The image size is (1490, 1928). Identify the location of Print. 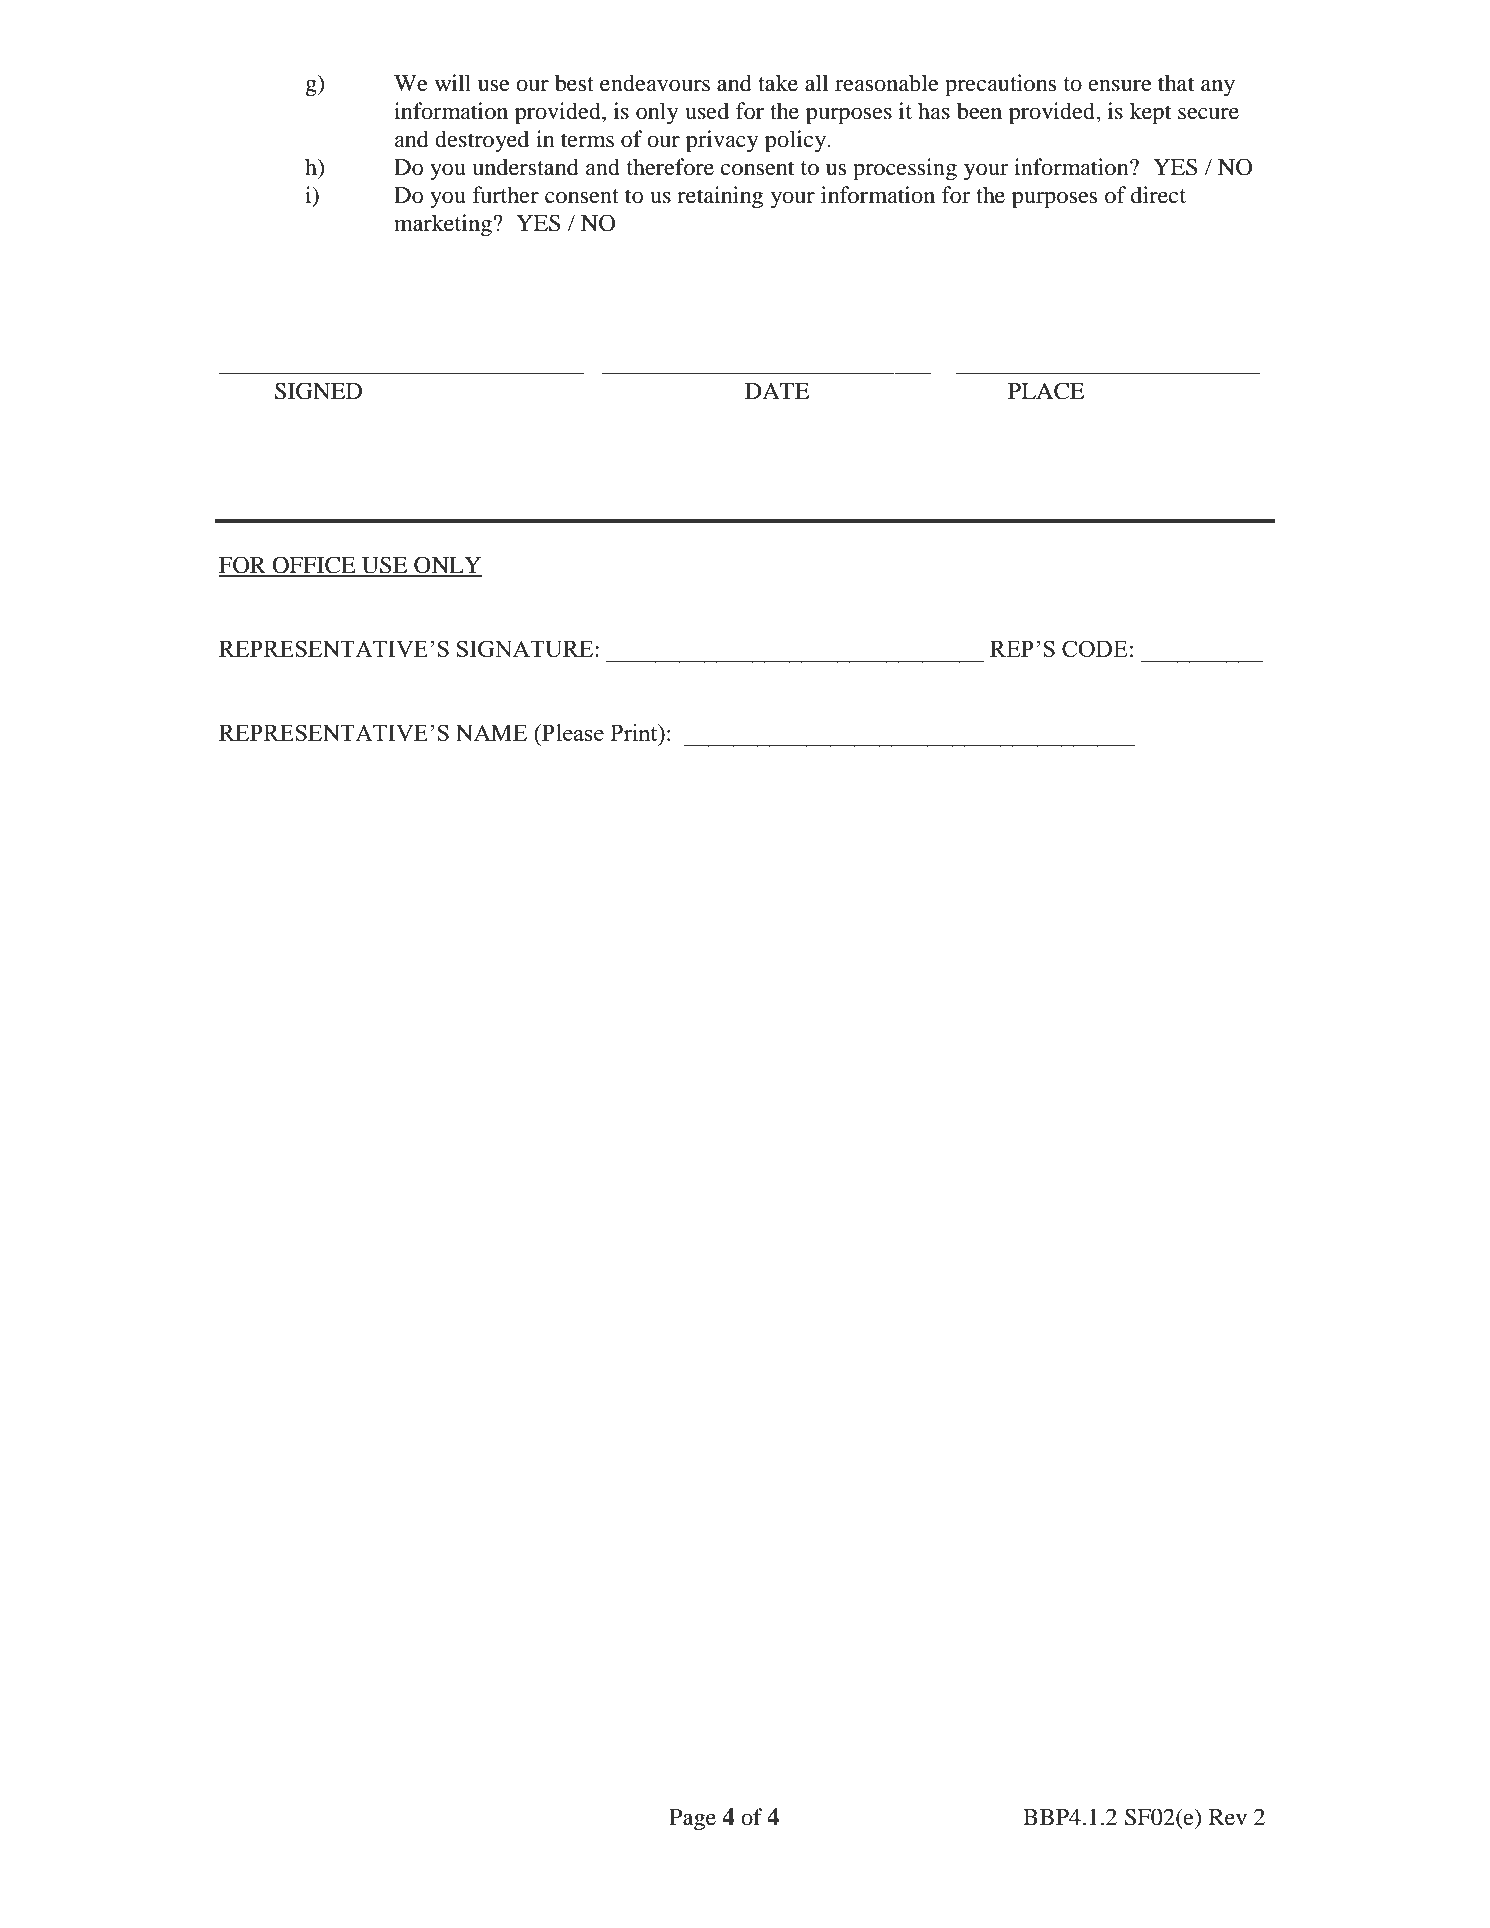
(635, 732).
